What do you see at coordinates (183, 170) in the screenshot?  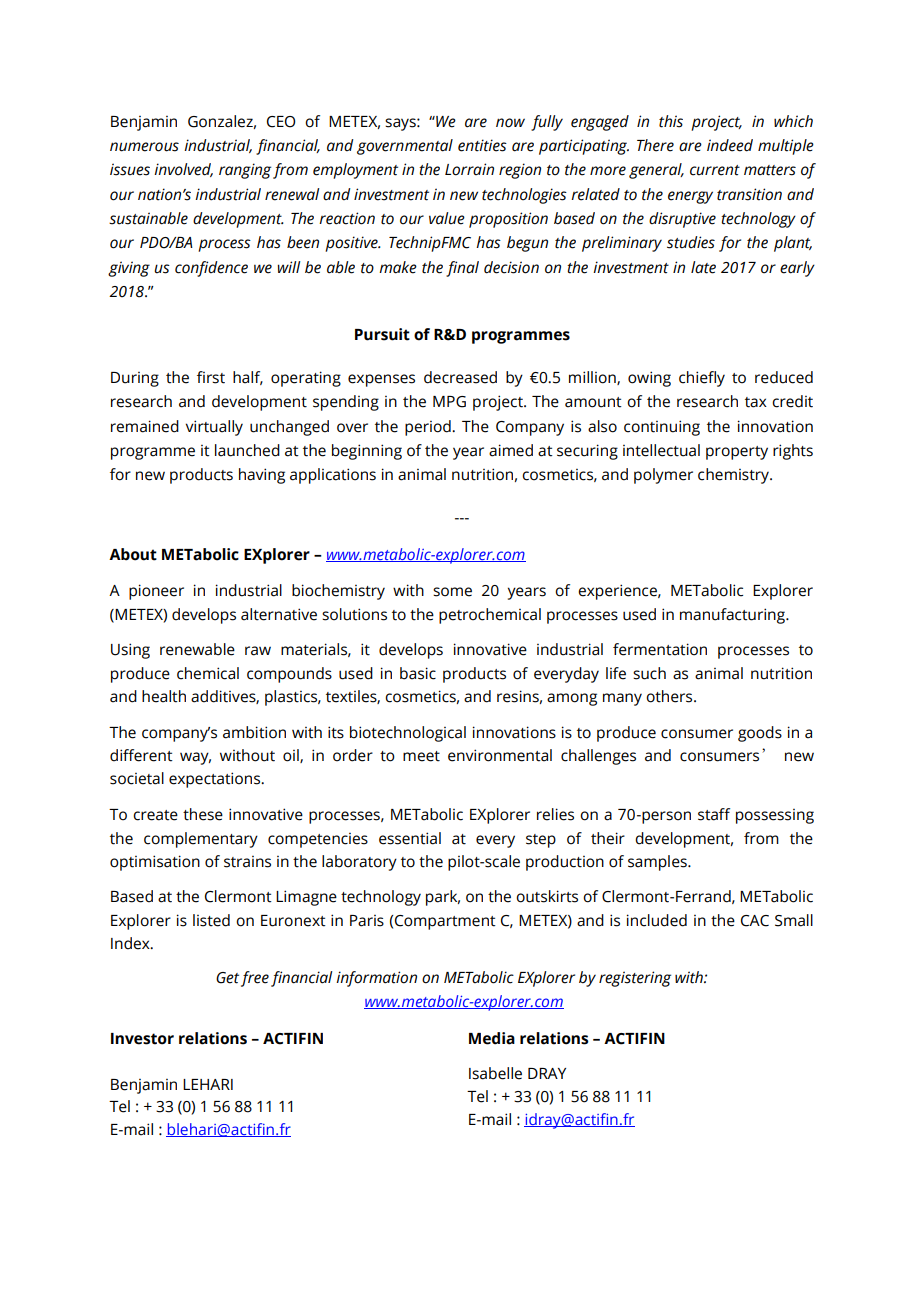 I see `involved` at bounding box center [183, 170].
